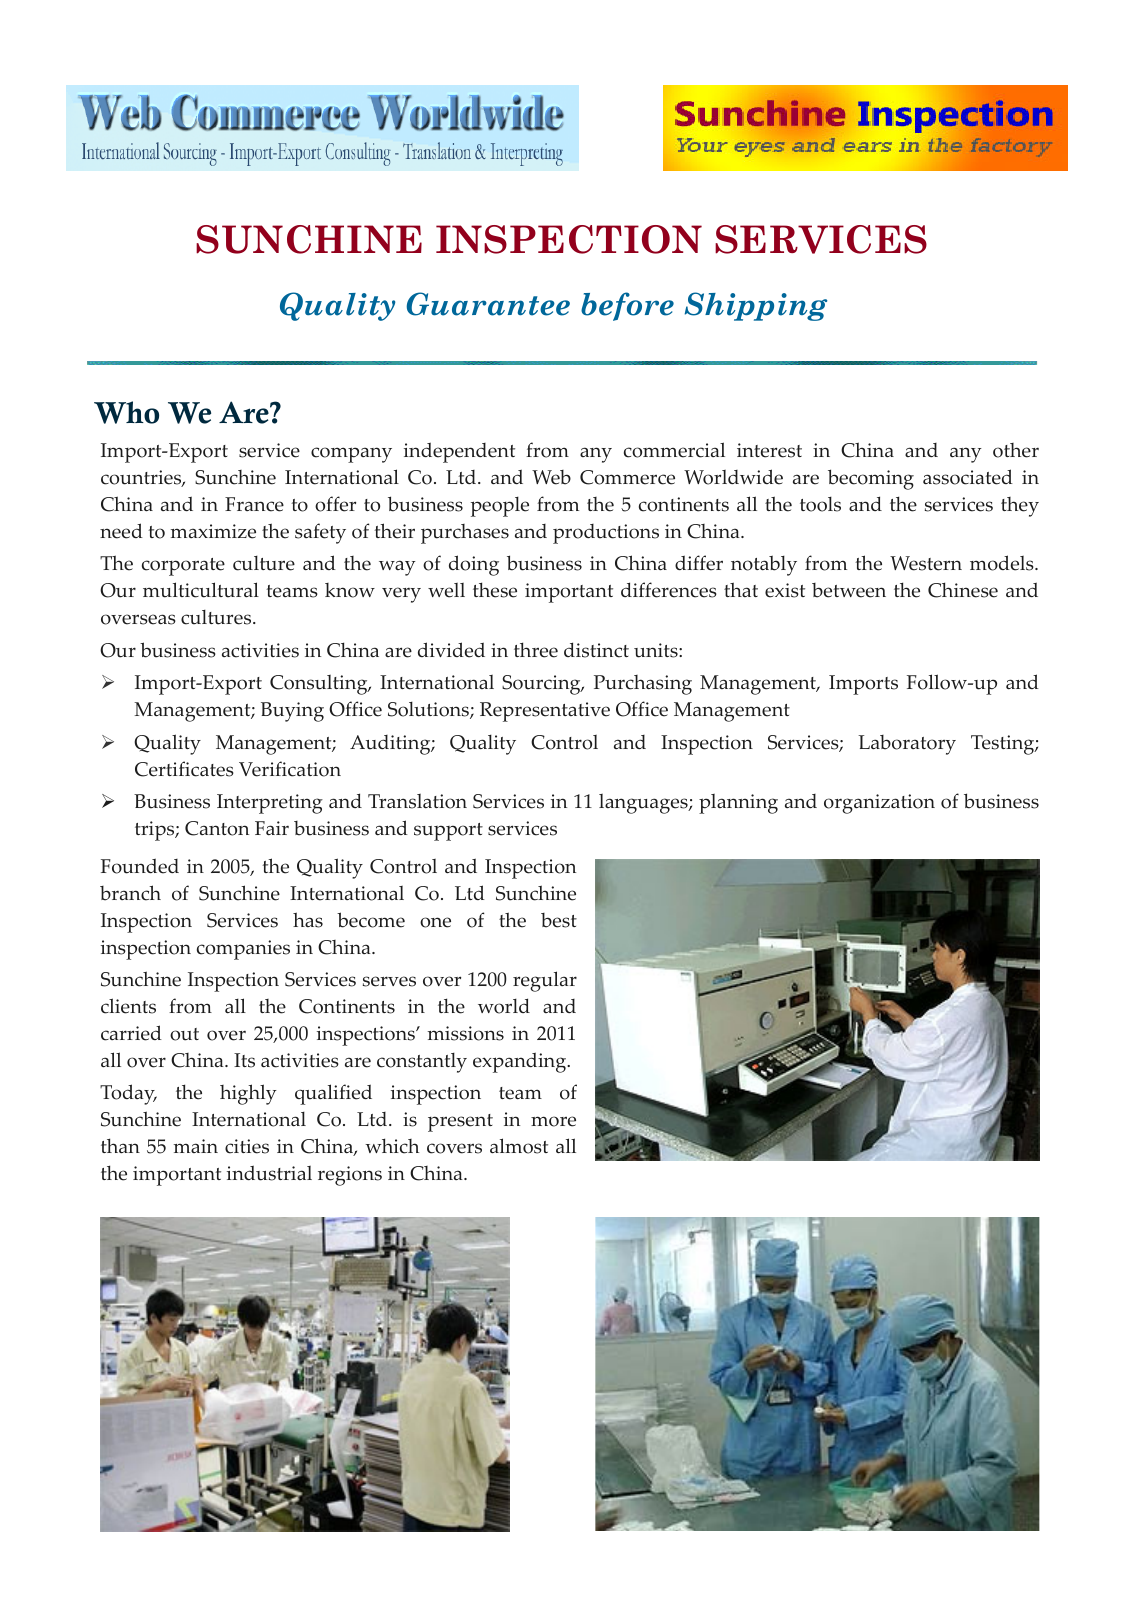 The image size is (1129, 1597). I want to click on Chinese, so click(963, 590).
